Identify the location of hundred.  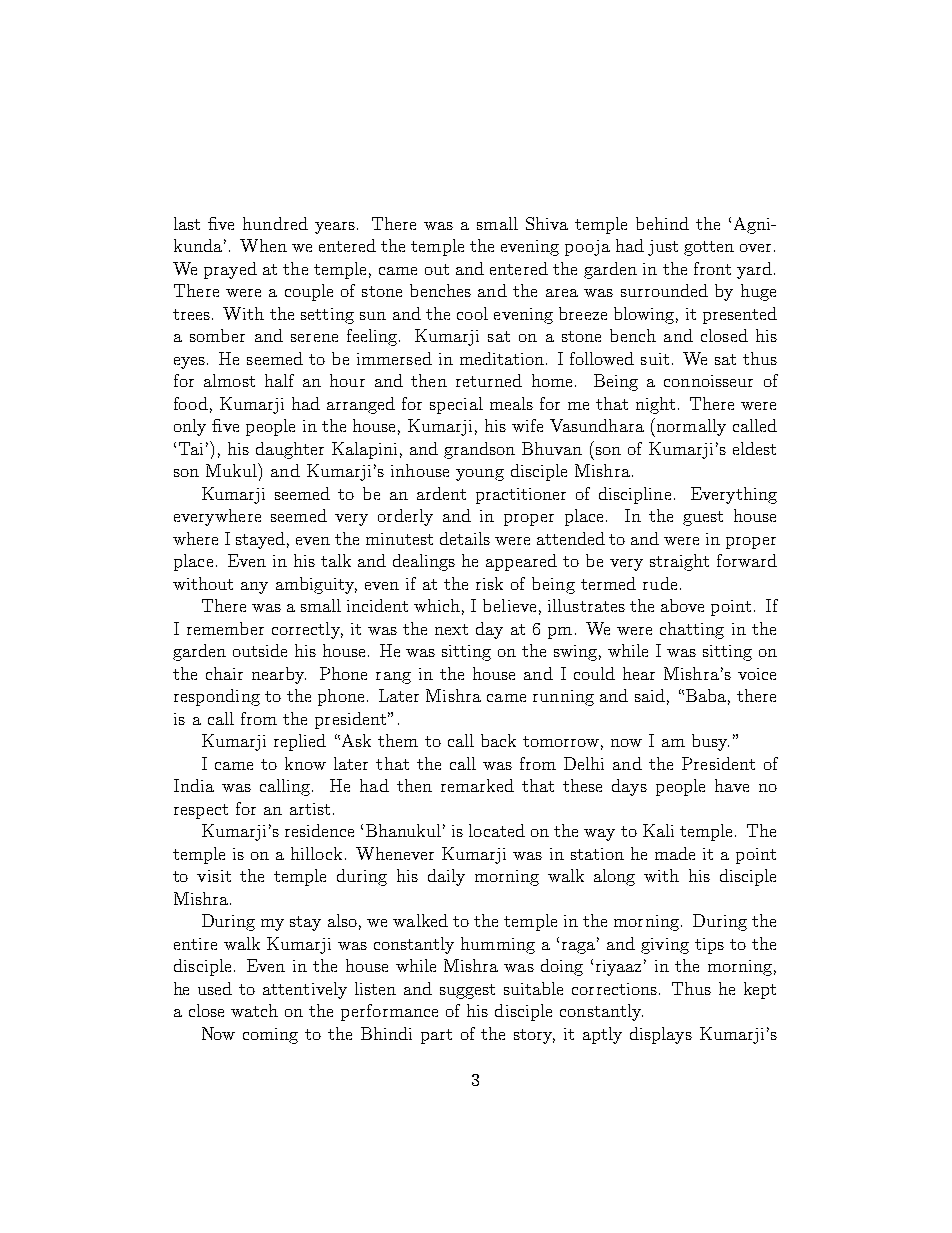
(275, 223).
